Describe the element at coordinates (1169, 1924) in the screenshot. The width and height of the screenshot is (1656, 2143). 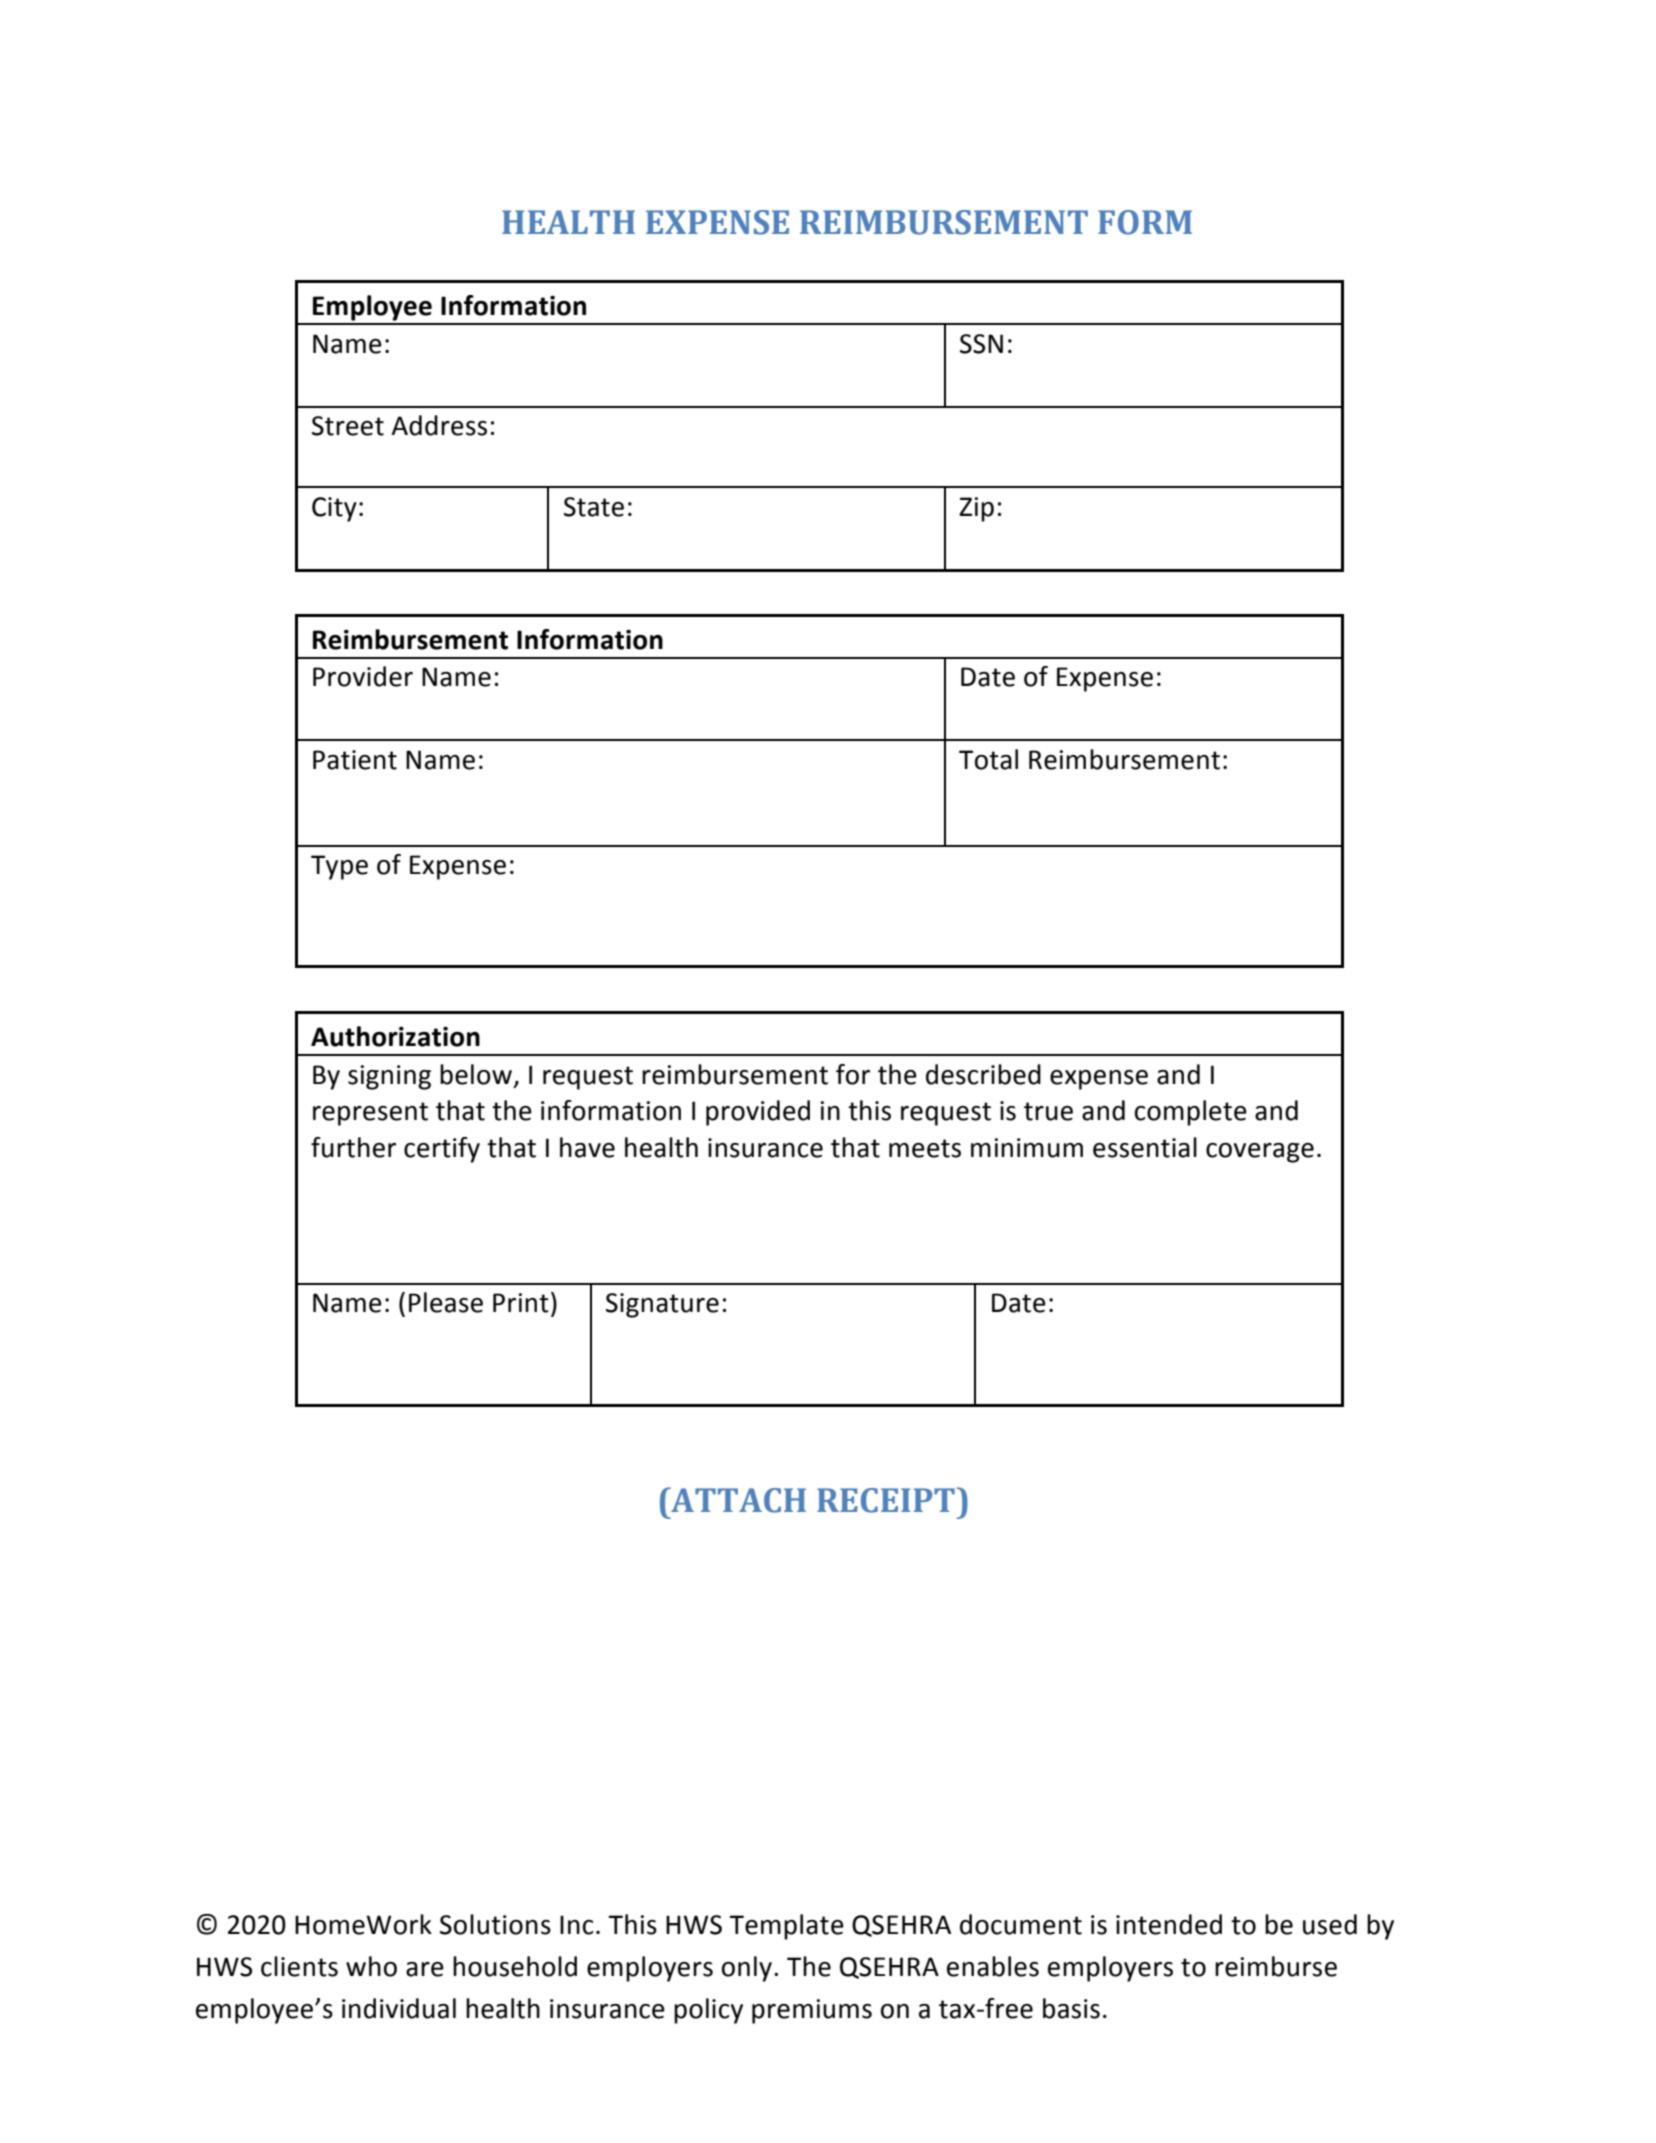
I see `intended` at that location.
